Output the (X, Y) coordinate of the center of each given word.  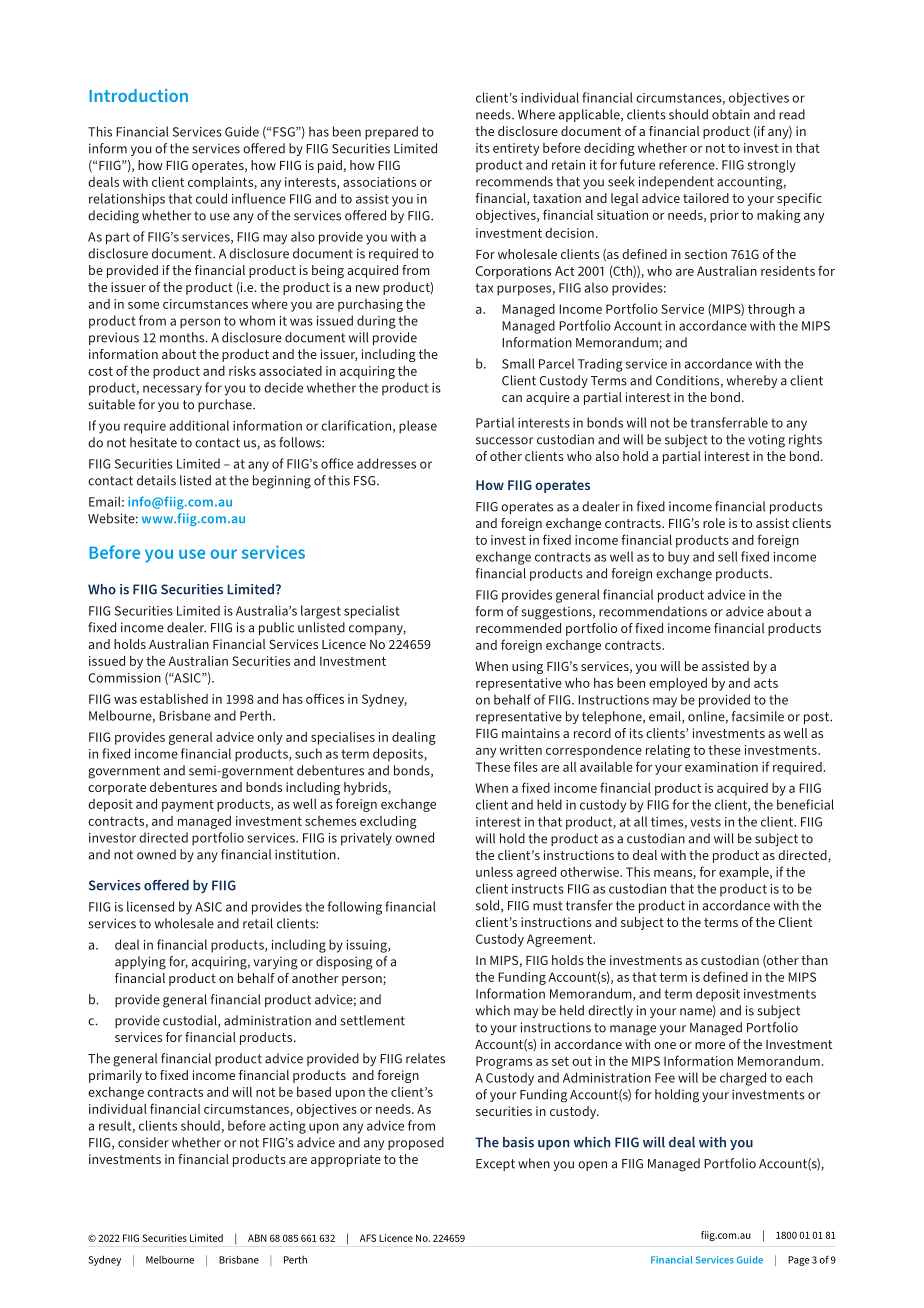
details (156, 480)
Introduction (138, 95)
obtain (731, 114)
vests (705, 822)
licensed (150, 906)
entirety (516, 149)
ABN (257, 1238)
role (714, 523)
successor (504, 441)
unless (494, 872)
